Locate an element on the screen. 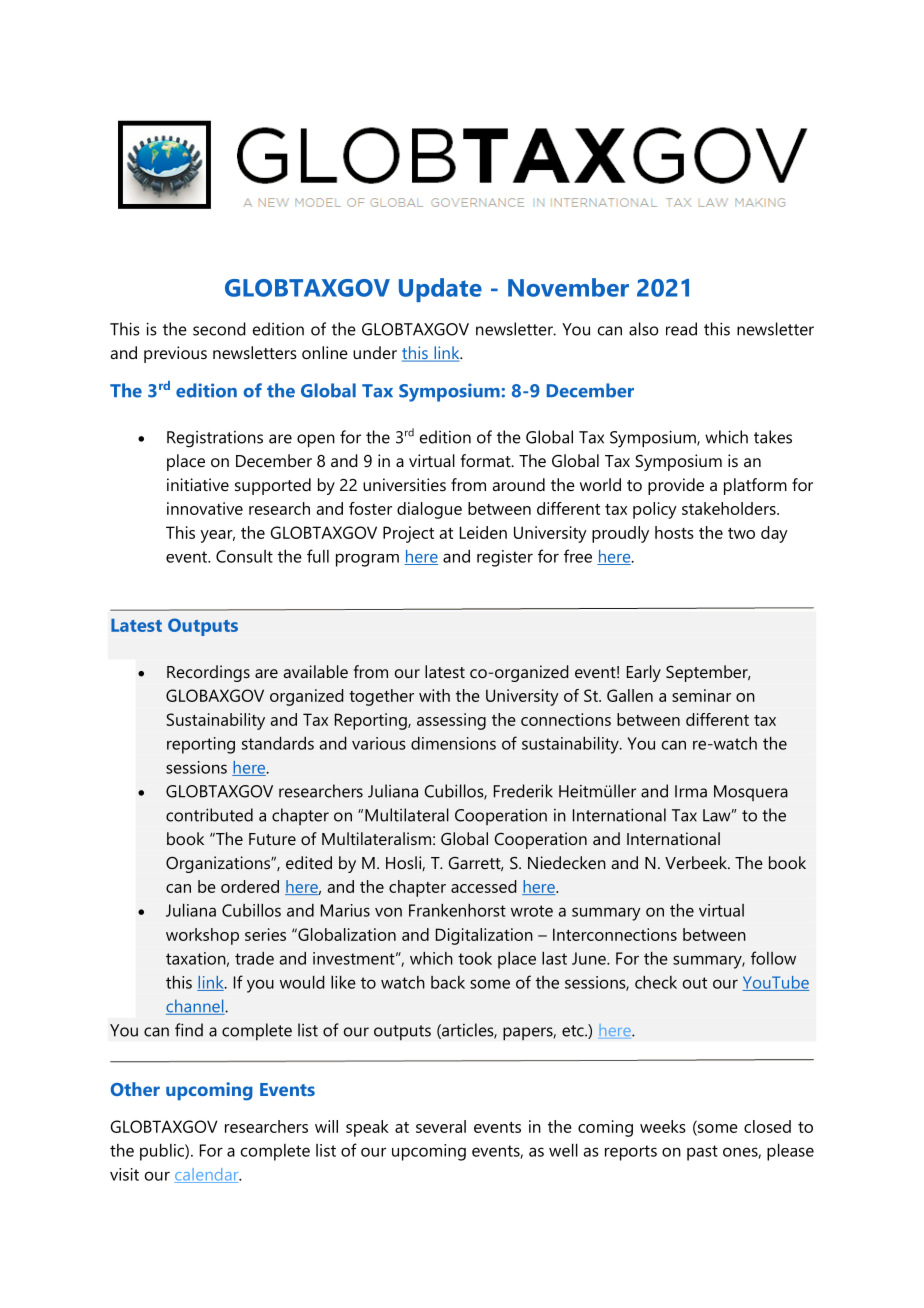  several is located at coordinates (441, 1126).
